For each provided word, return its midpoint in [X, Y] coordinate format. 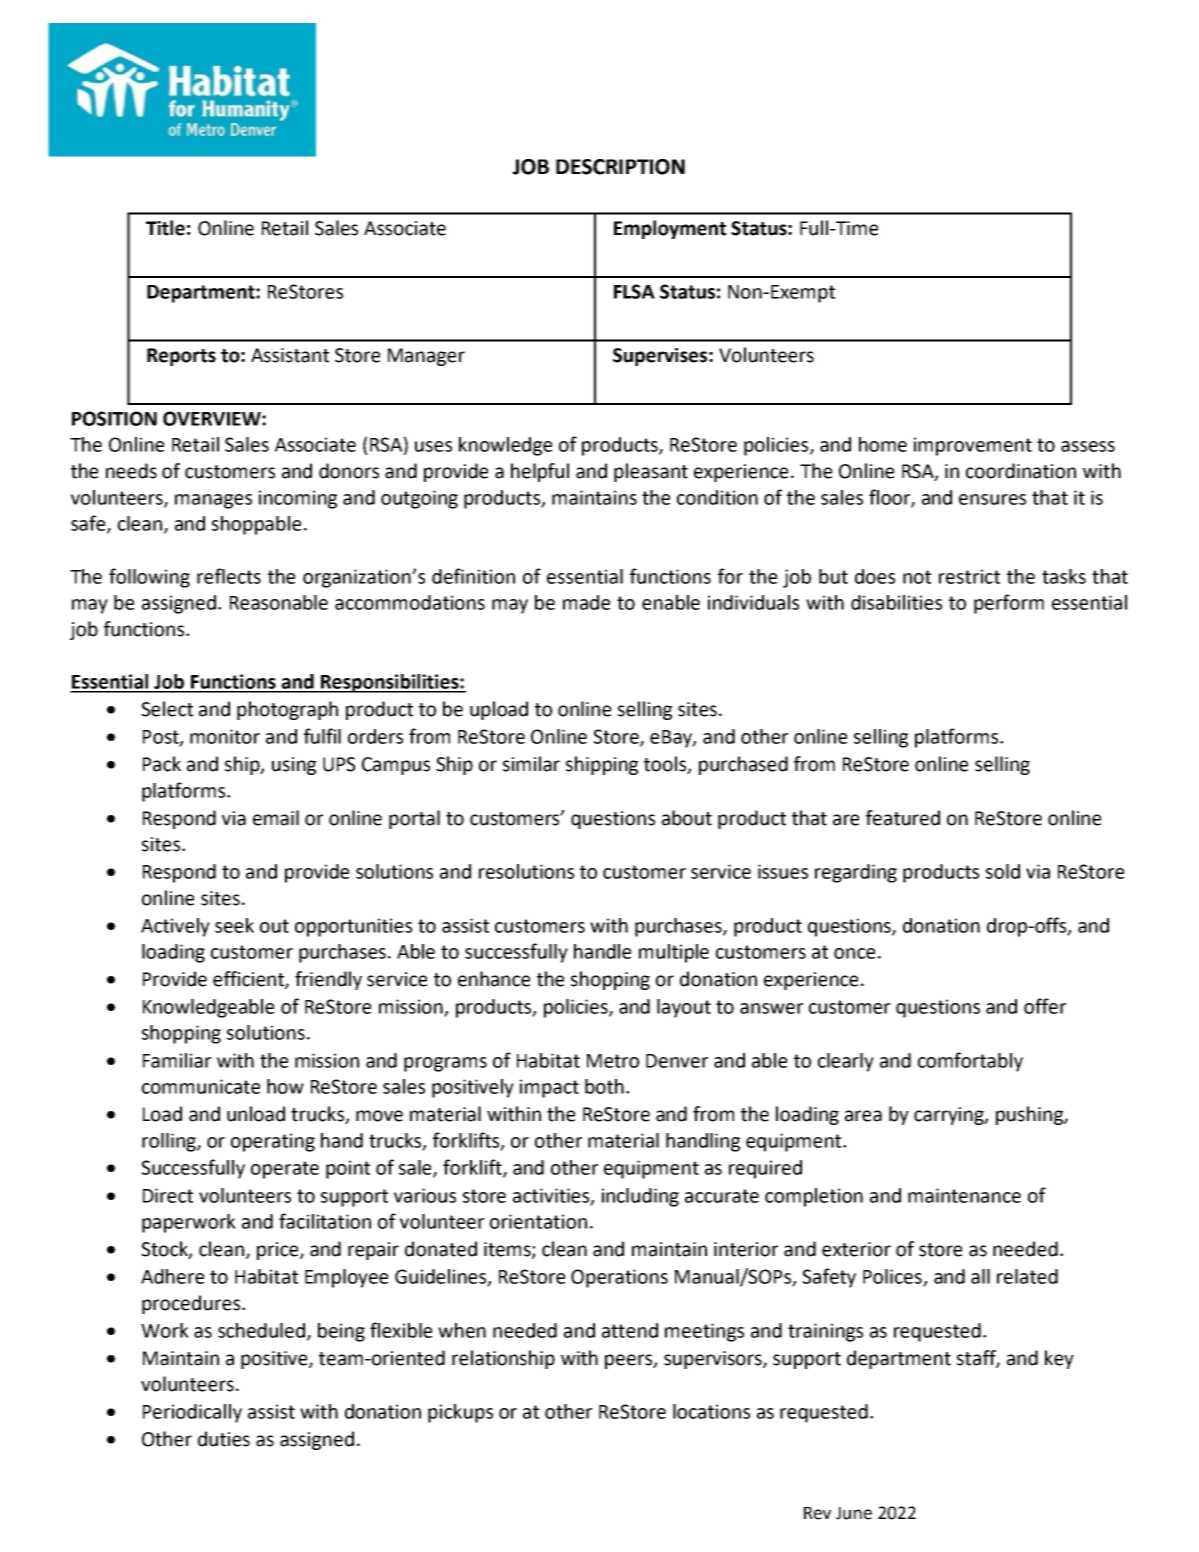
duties [224, 1439]
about [687, 818]
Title [165, 228]
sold [1003, 871]
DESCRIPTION [620, 167]
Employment [670, 229]
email [276, 818]
